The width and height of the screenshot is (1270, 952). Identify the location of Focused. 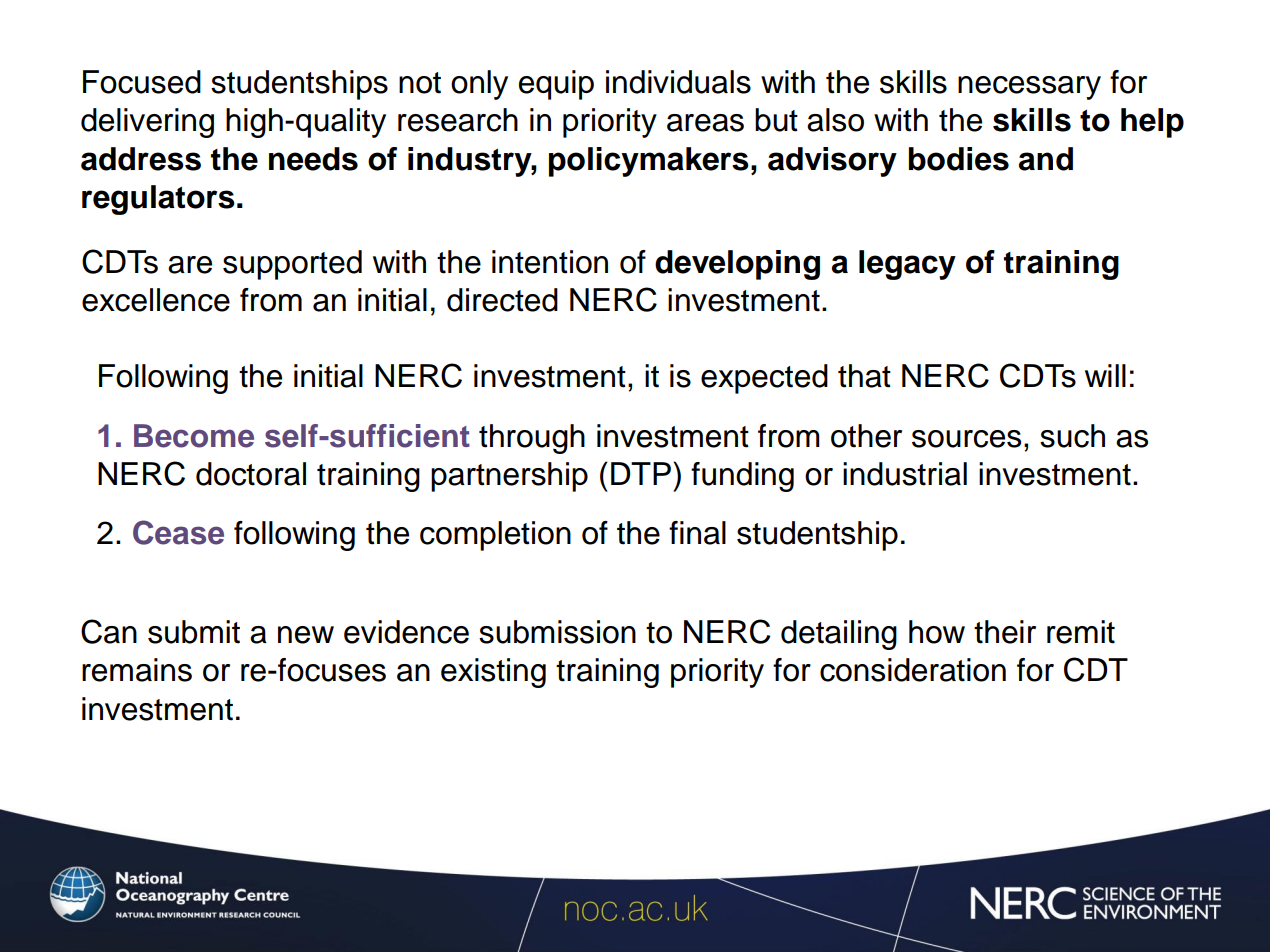
(142, 82).
